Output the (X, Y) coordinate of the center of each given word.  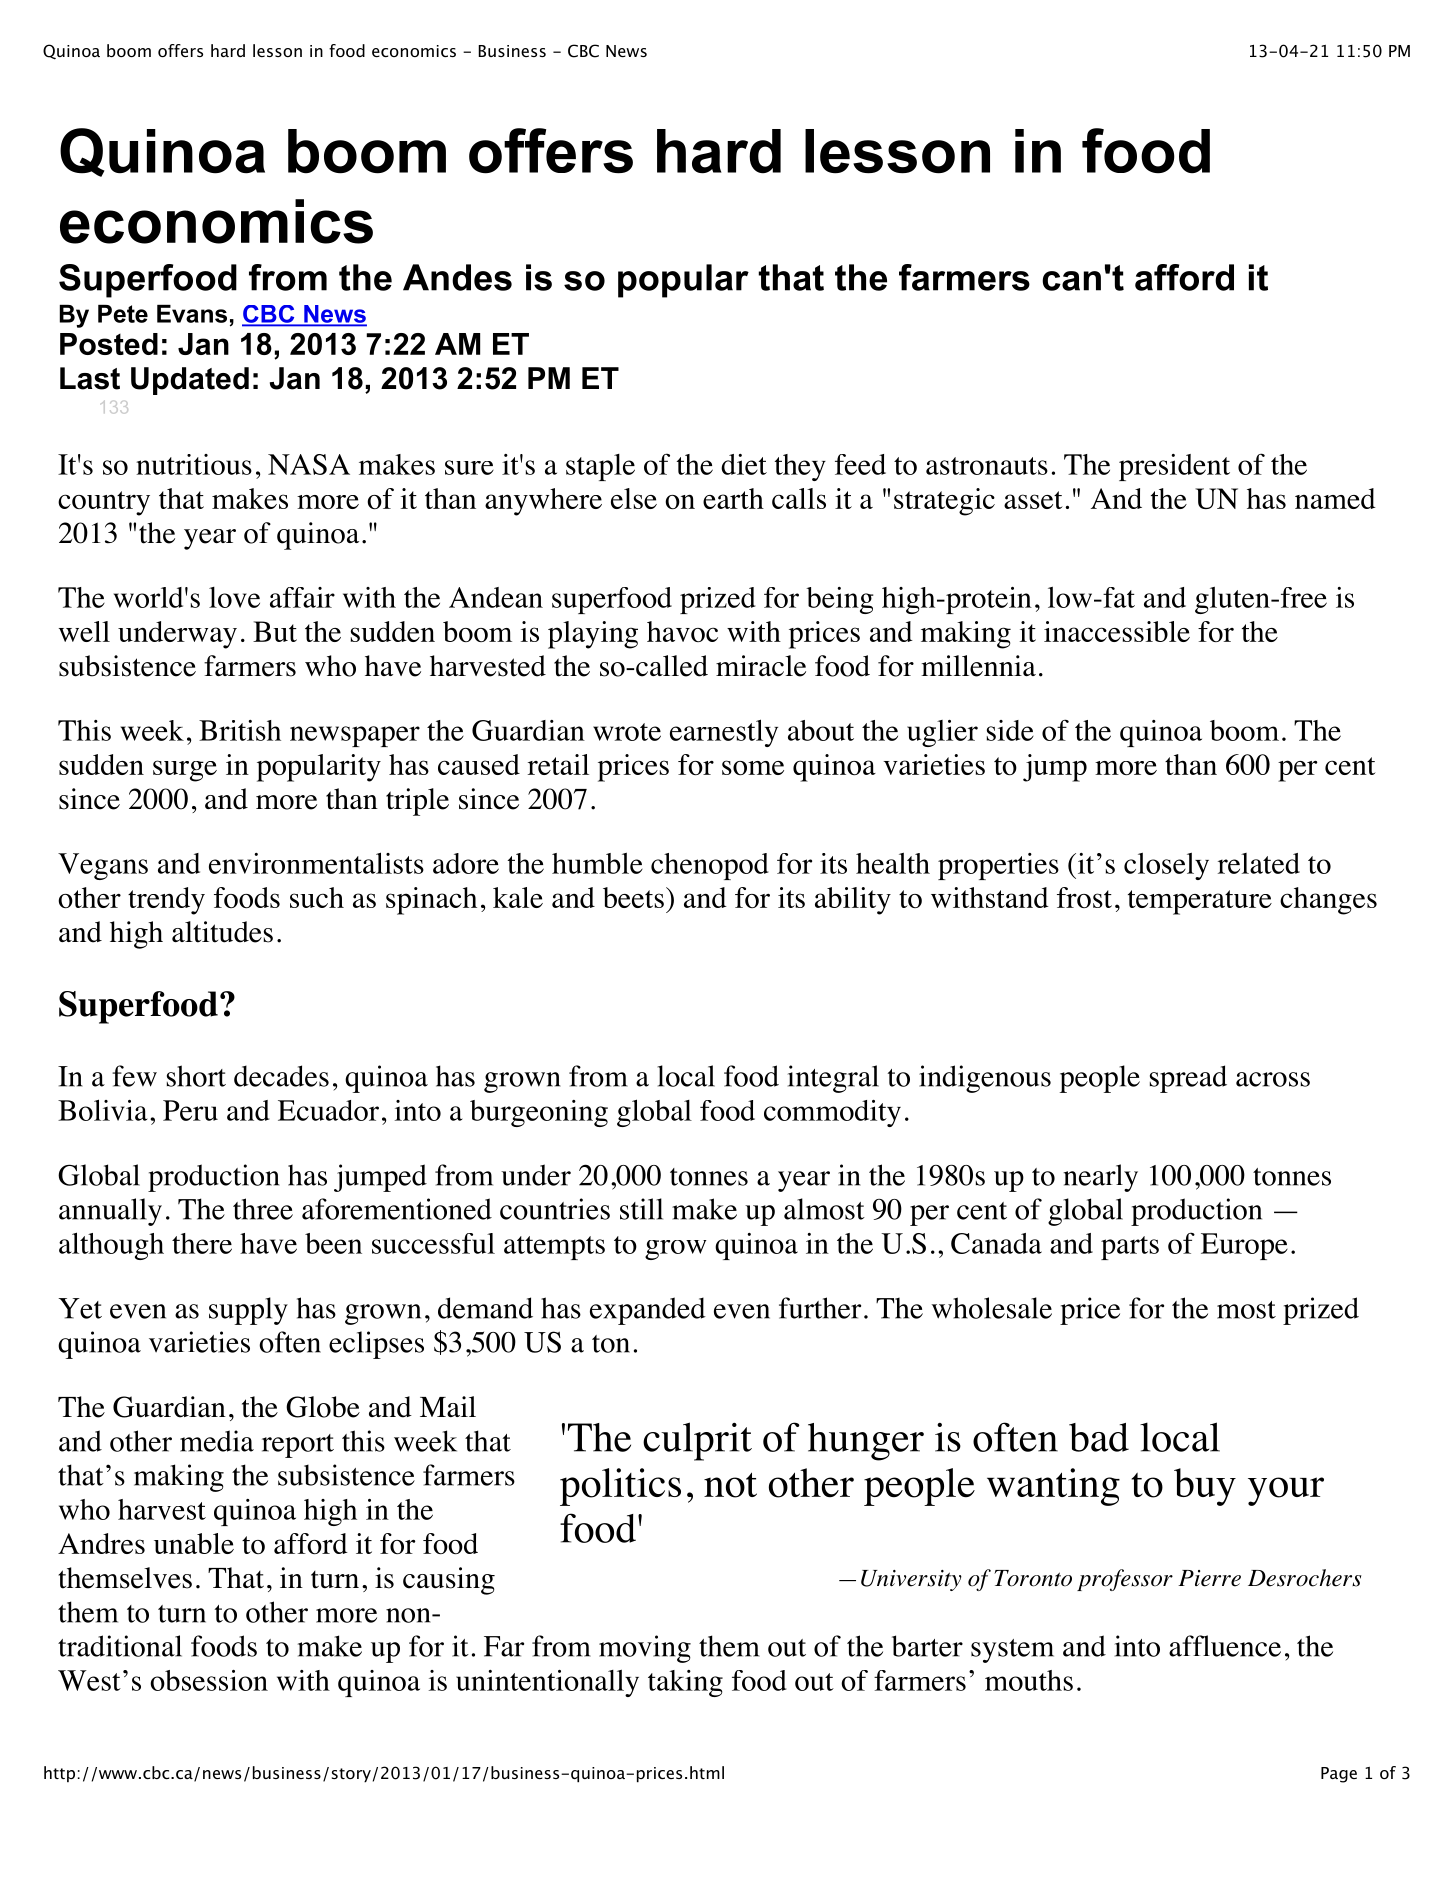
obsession (209, 1680)
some (753, 767)
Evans (192, 314)
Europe (1244, 1246)
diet (744, 464)
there (202, 1243)
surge (185, 771)
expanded (648, 1311)
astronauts (987, 466)
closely (1166, 866)
